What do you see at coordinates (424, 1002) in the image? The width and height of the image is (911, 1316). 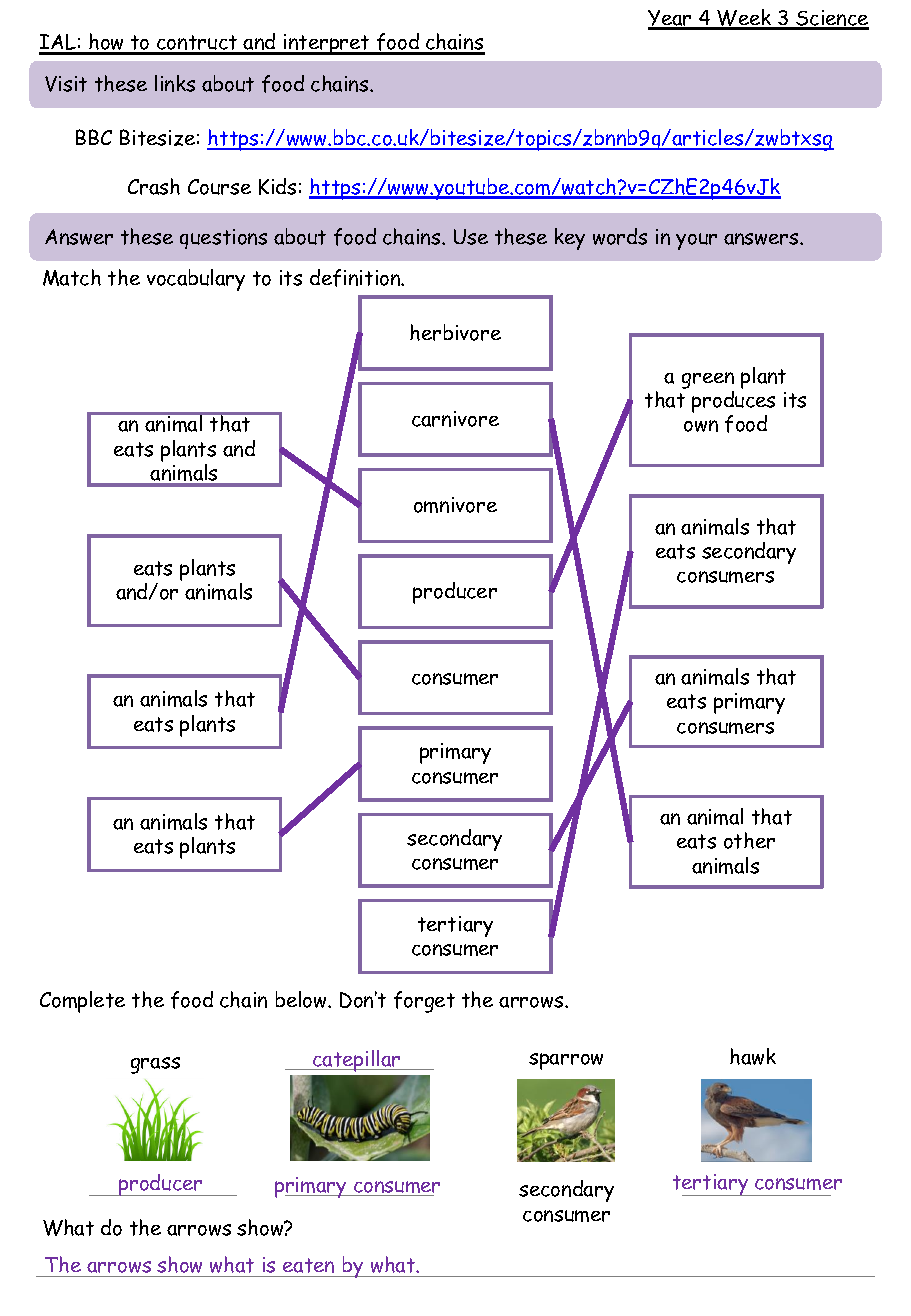 I see `forget` at bounding box center [424, 1002].
